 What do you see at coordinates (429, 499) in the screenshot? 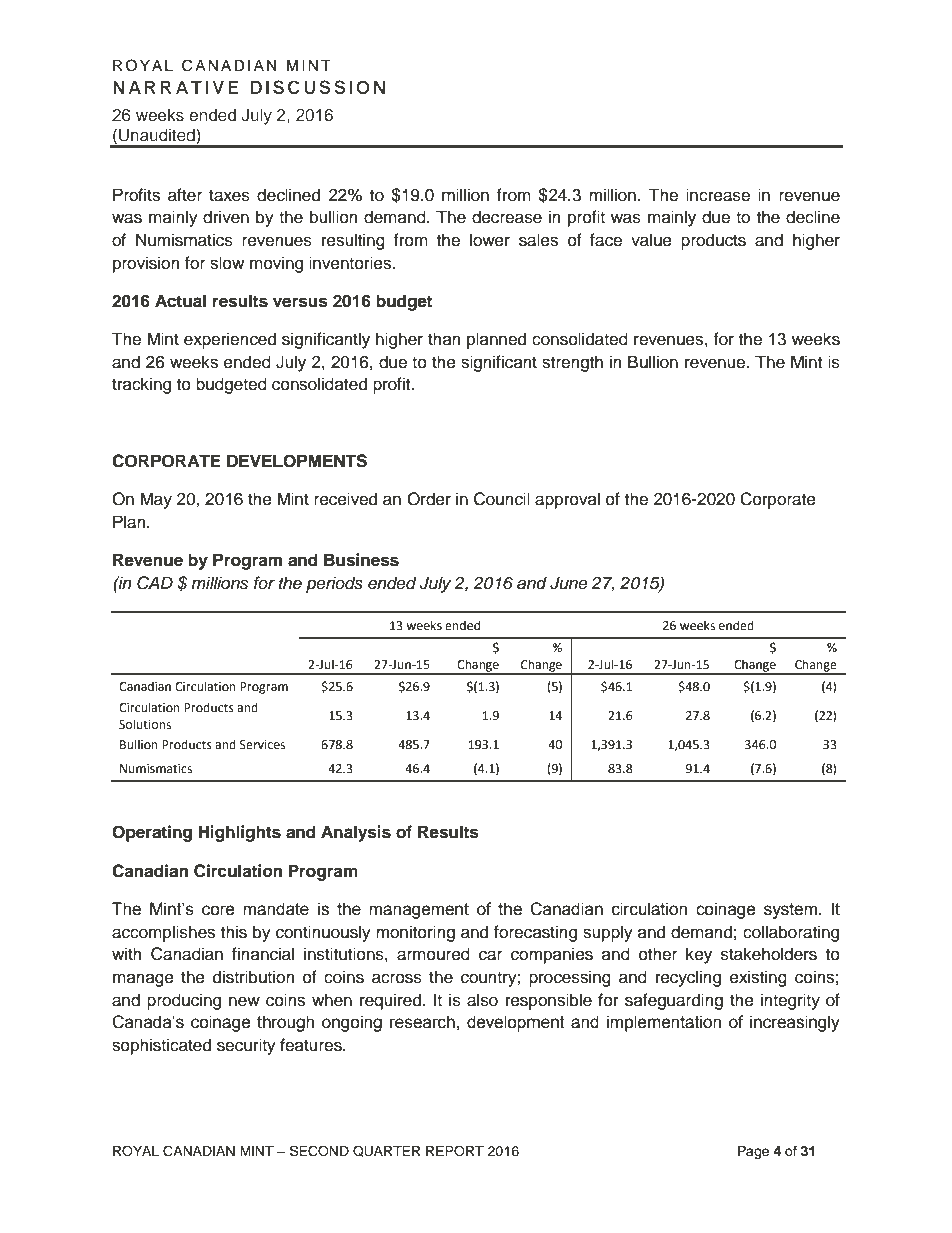
I see `Order` at bounding box center [429, 499].
